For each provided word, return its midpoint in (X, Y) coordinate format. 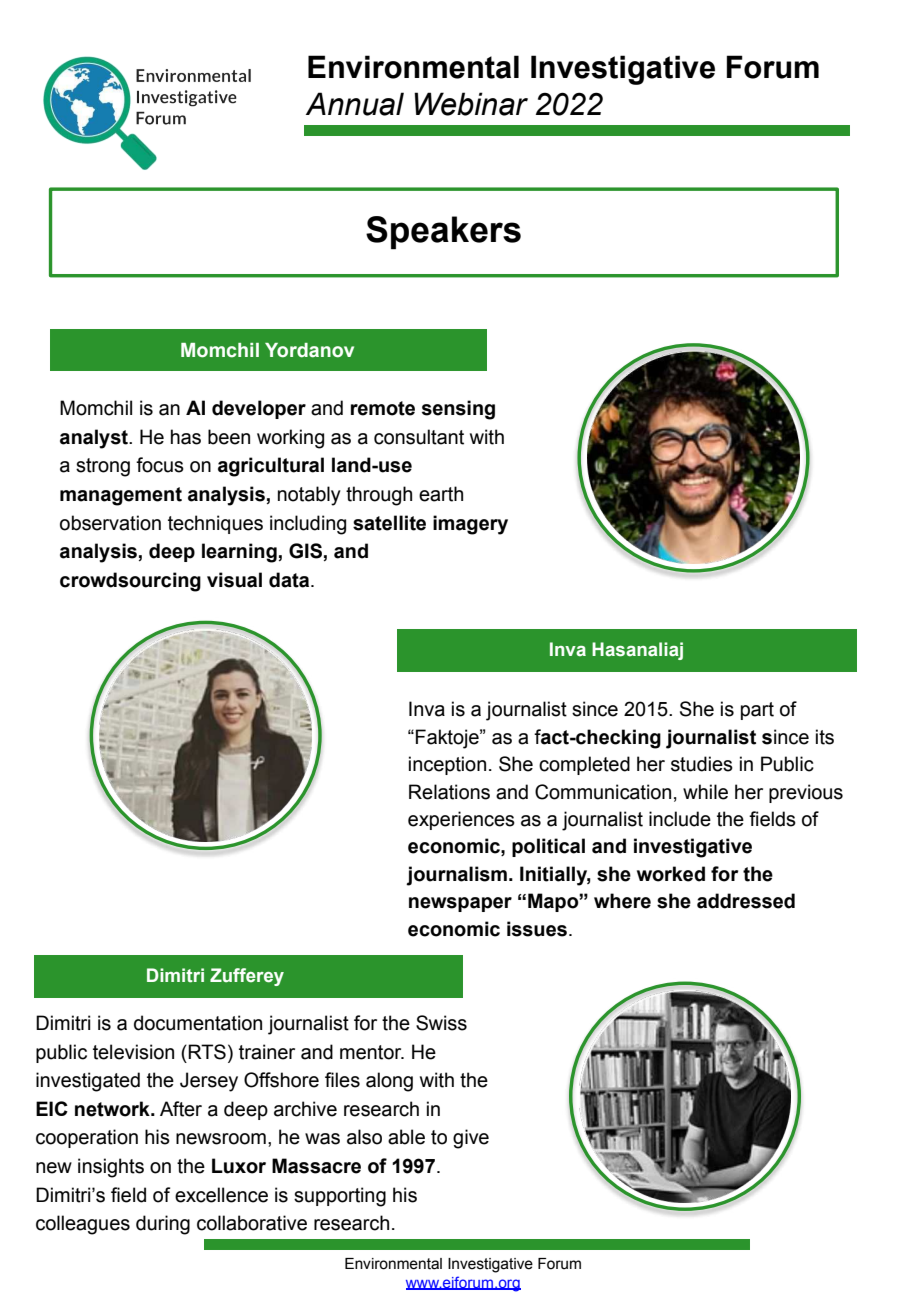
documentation (198, 1023)
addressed (746, 901)
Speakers (443, 233)
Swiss (441, 1023)
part (757, 711)
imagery (470, 525)
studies (702, 764)
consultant (419, 437)
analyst (95, 439)
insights (111, 1168)
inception (447, 765)
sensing (458, 410)
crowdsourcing (130, 582)
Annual (355, 104)
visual (234, 580)
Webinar (471, 104)
